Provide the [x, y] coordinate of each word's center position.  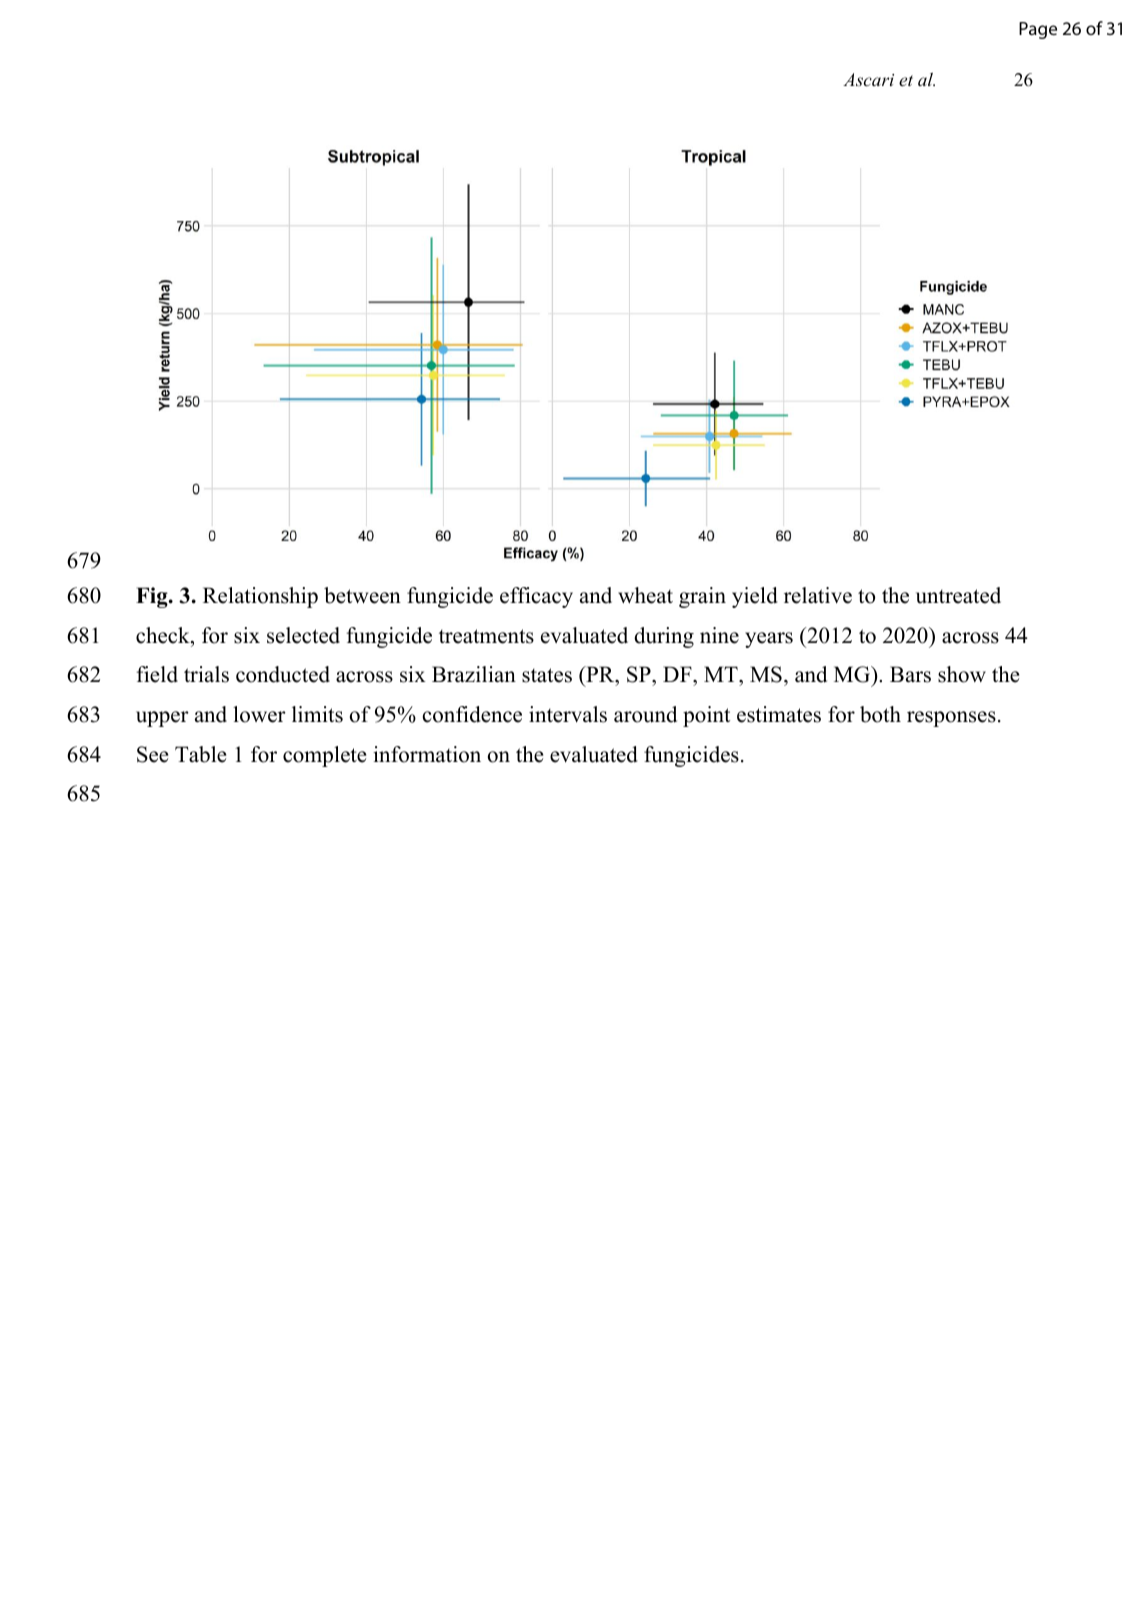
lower [259, 714]
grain [702, 597]
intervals [568, 714]
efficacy [536, 597]
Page [1038, 30]
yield [755, 597]
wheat [645, 595]
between [362, 595]
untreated [958, 595]
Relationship [260, 597]
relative [818, 595]
